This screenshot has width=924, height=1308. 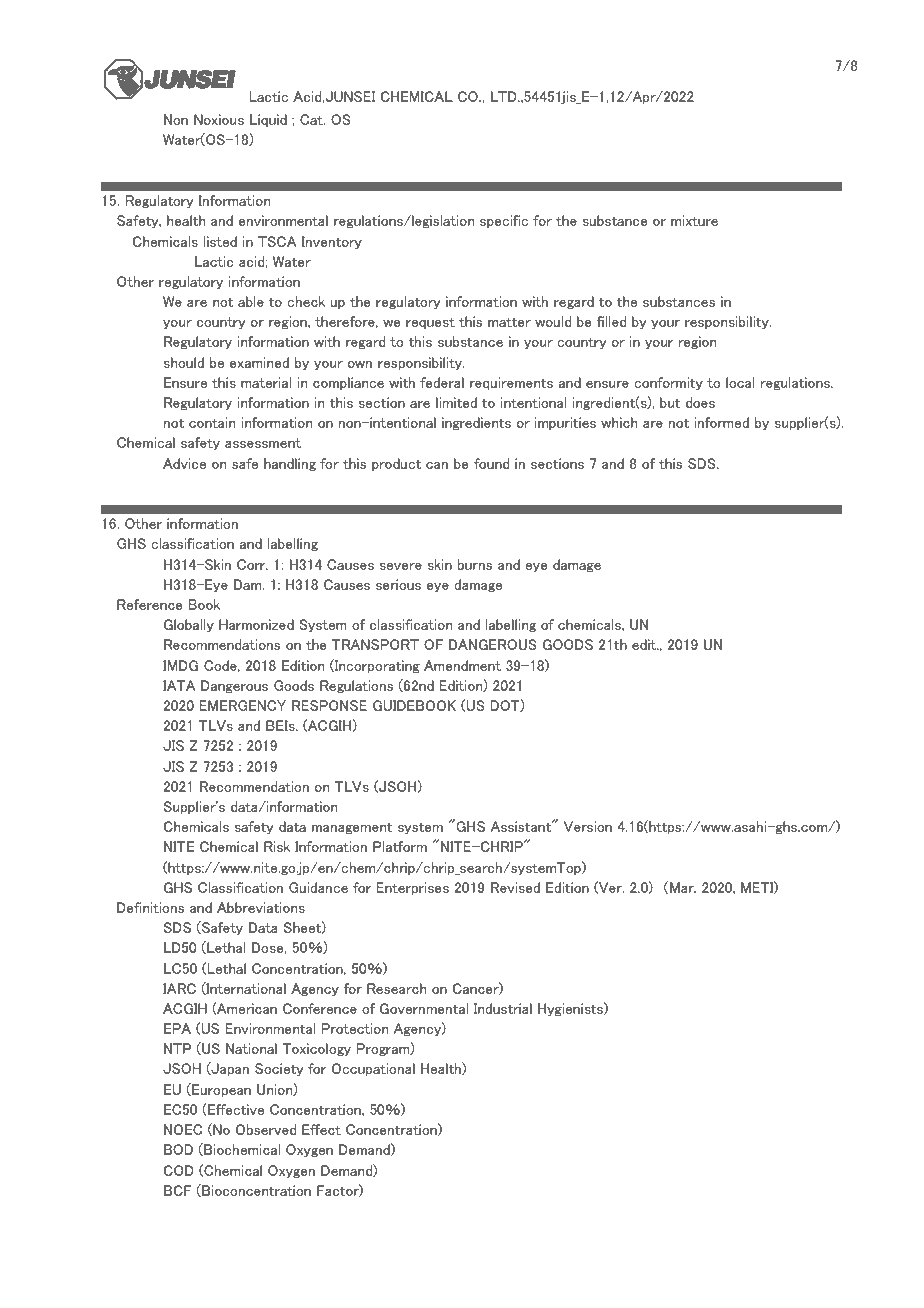 What do you see at coordinates (504, 221) in the screenshot?
I see `specific` at bounding box center [504, 221].
